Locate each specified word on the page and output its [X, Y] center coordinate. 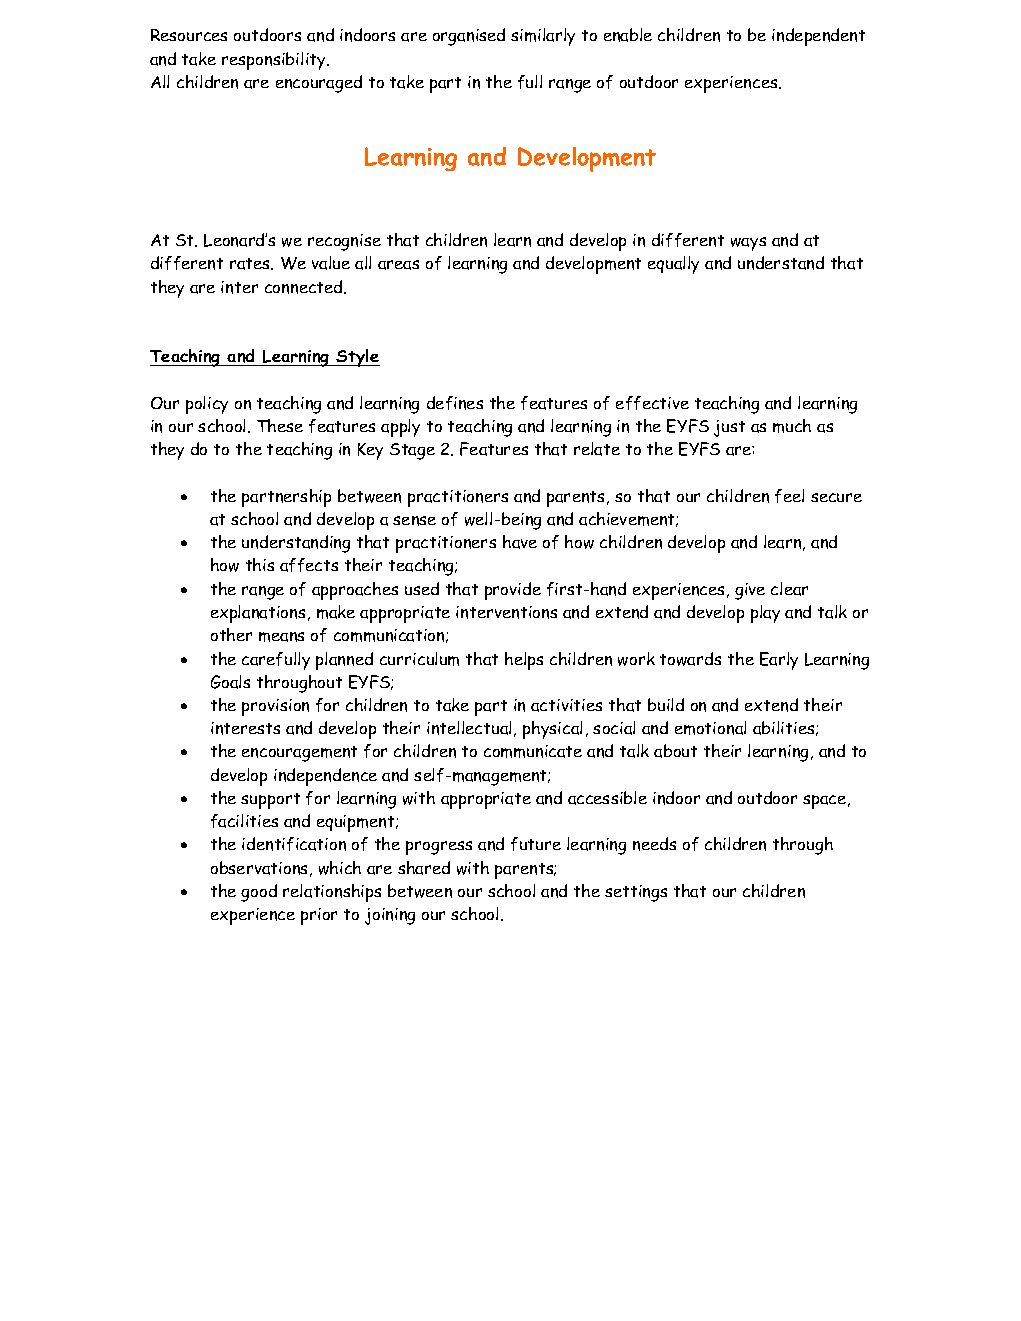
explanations [258, 614]
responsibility [275, 61]
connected [305, 287]
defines [455, 403]
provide [513, 591]
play [765, 614]
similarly [543, 37]
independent [818, 37]
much [792, 426]
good [259, 893]
